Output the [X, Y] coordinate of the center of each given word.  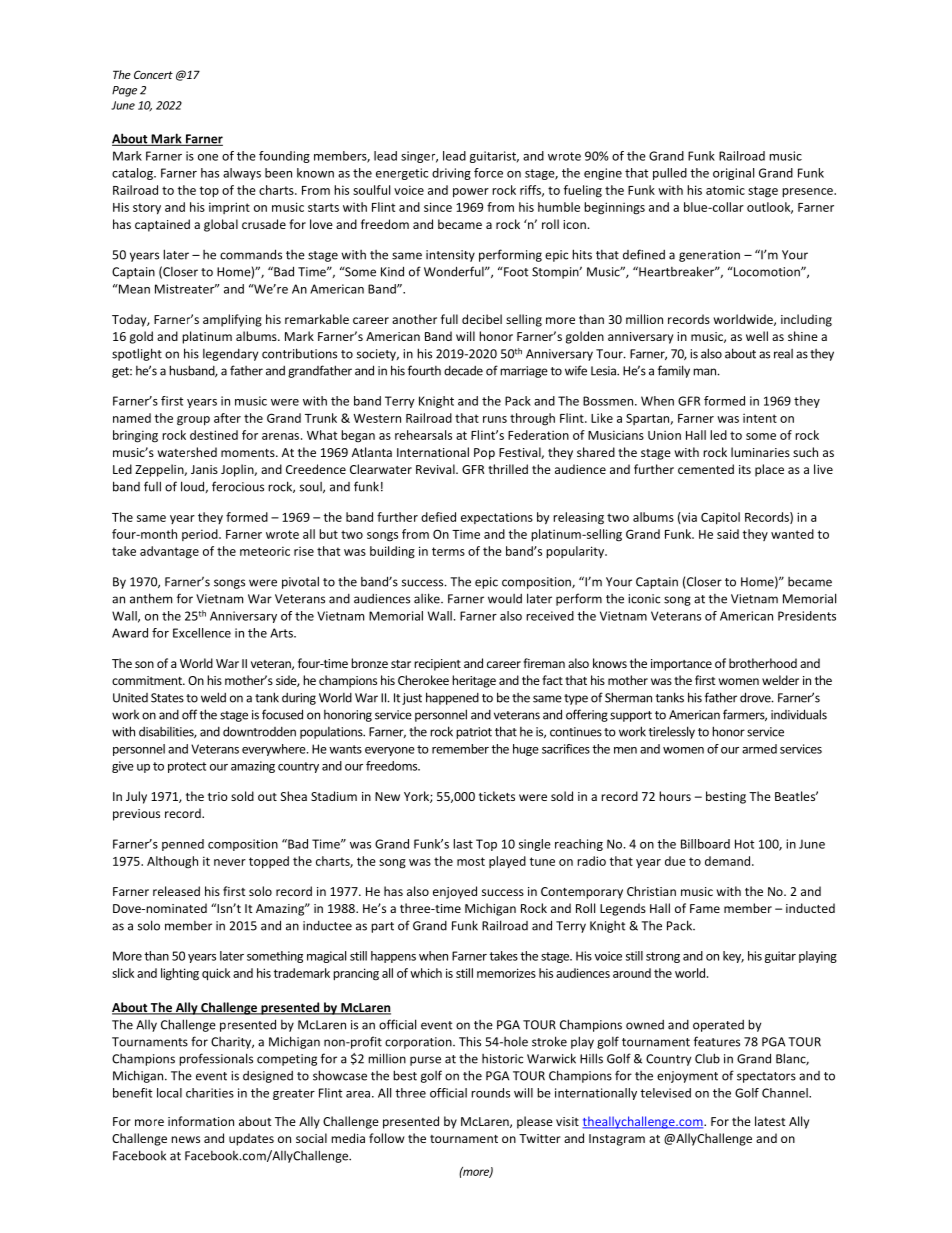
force [488, 173]
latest [770, 1121]
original [733, 174]
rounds [490, 1093]
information [201, 1121]
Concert [153, 74]
